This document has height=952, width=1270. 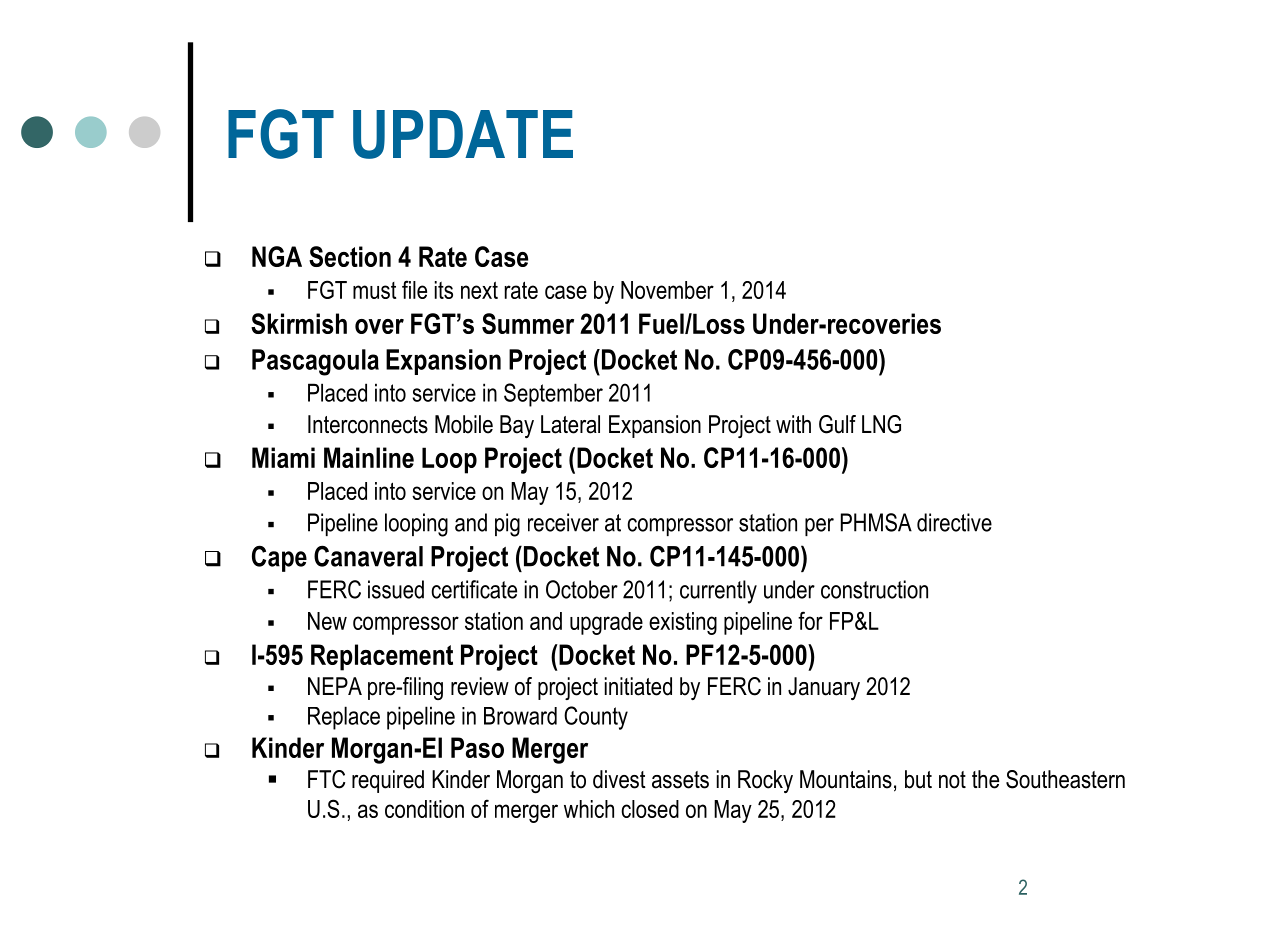 What do you see at coordinates (479, 290) in the document?
I see `next` at bounding box center [479, 290].
